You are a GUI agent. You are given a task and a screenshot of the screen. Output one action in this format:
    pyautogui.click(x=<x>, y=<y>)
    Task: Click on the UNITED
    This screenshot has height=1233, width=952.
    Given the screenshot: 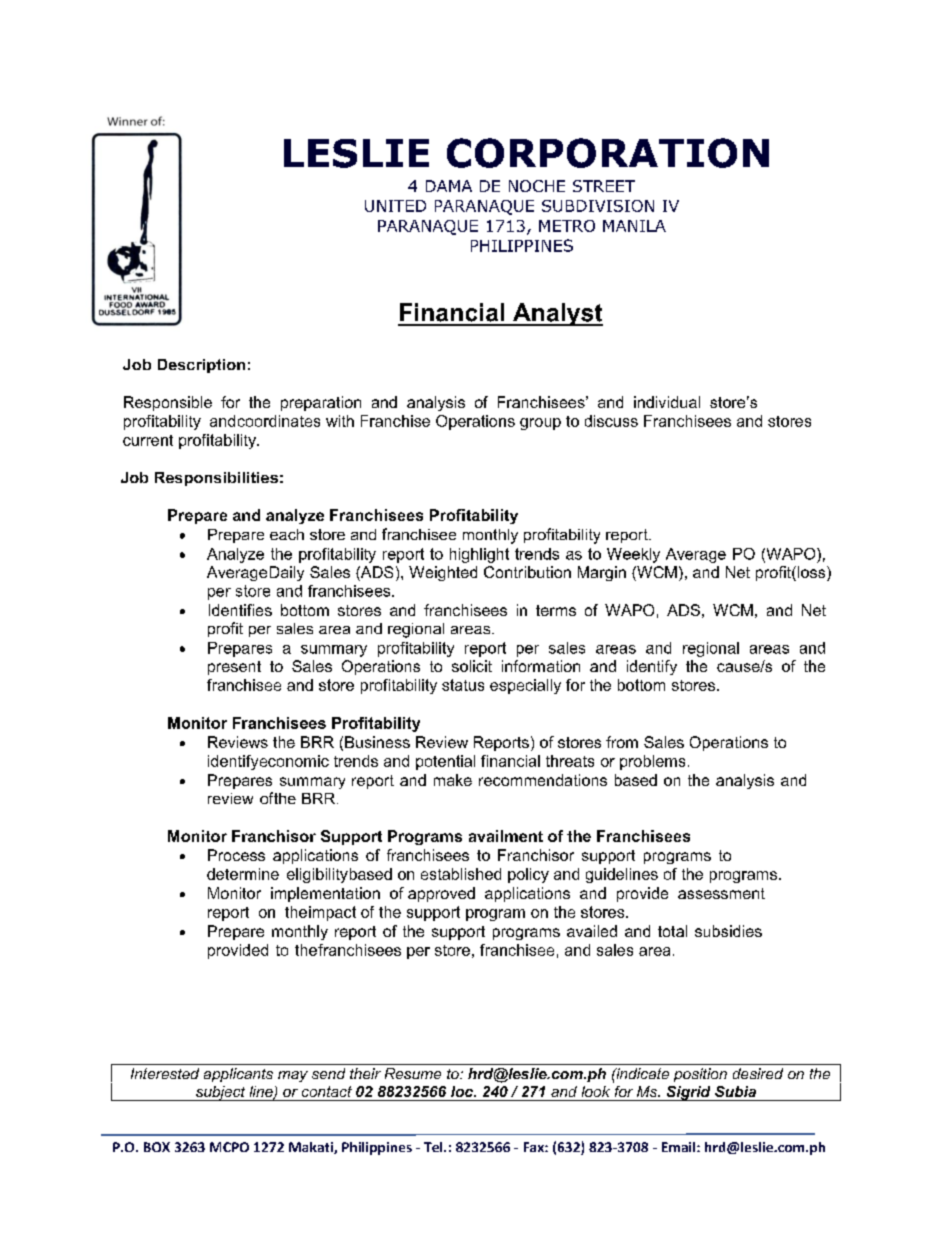 What is the action you would take?
    pyautogui.click(x=395, y=206)
